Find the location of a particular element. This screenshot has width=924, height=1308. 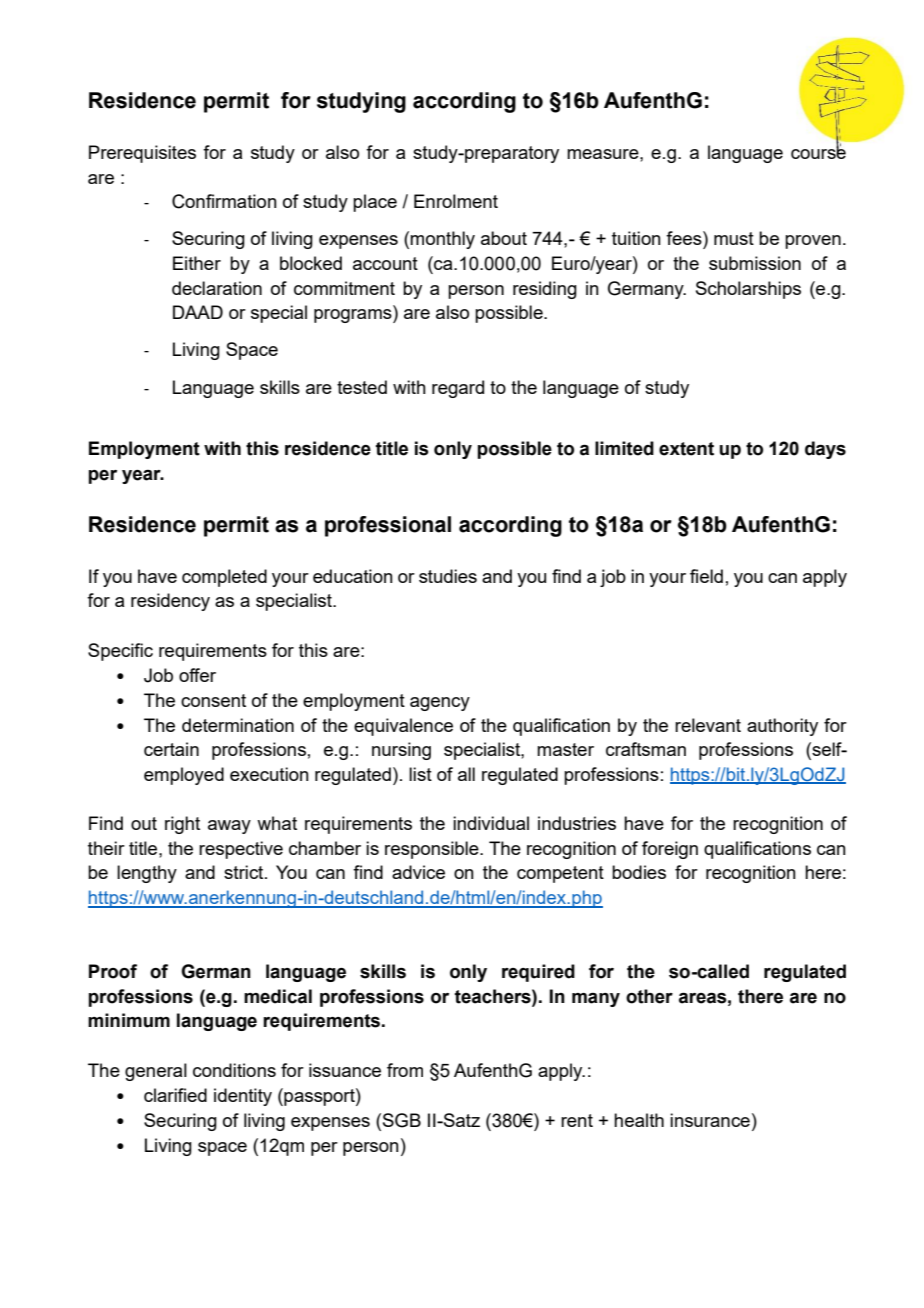

Confirmation is located at coordinates (224, 201).
